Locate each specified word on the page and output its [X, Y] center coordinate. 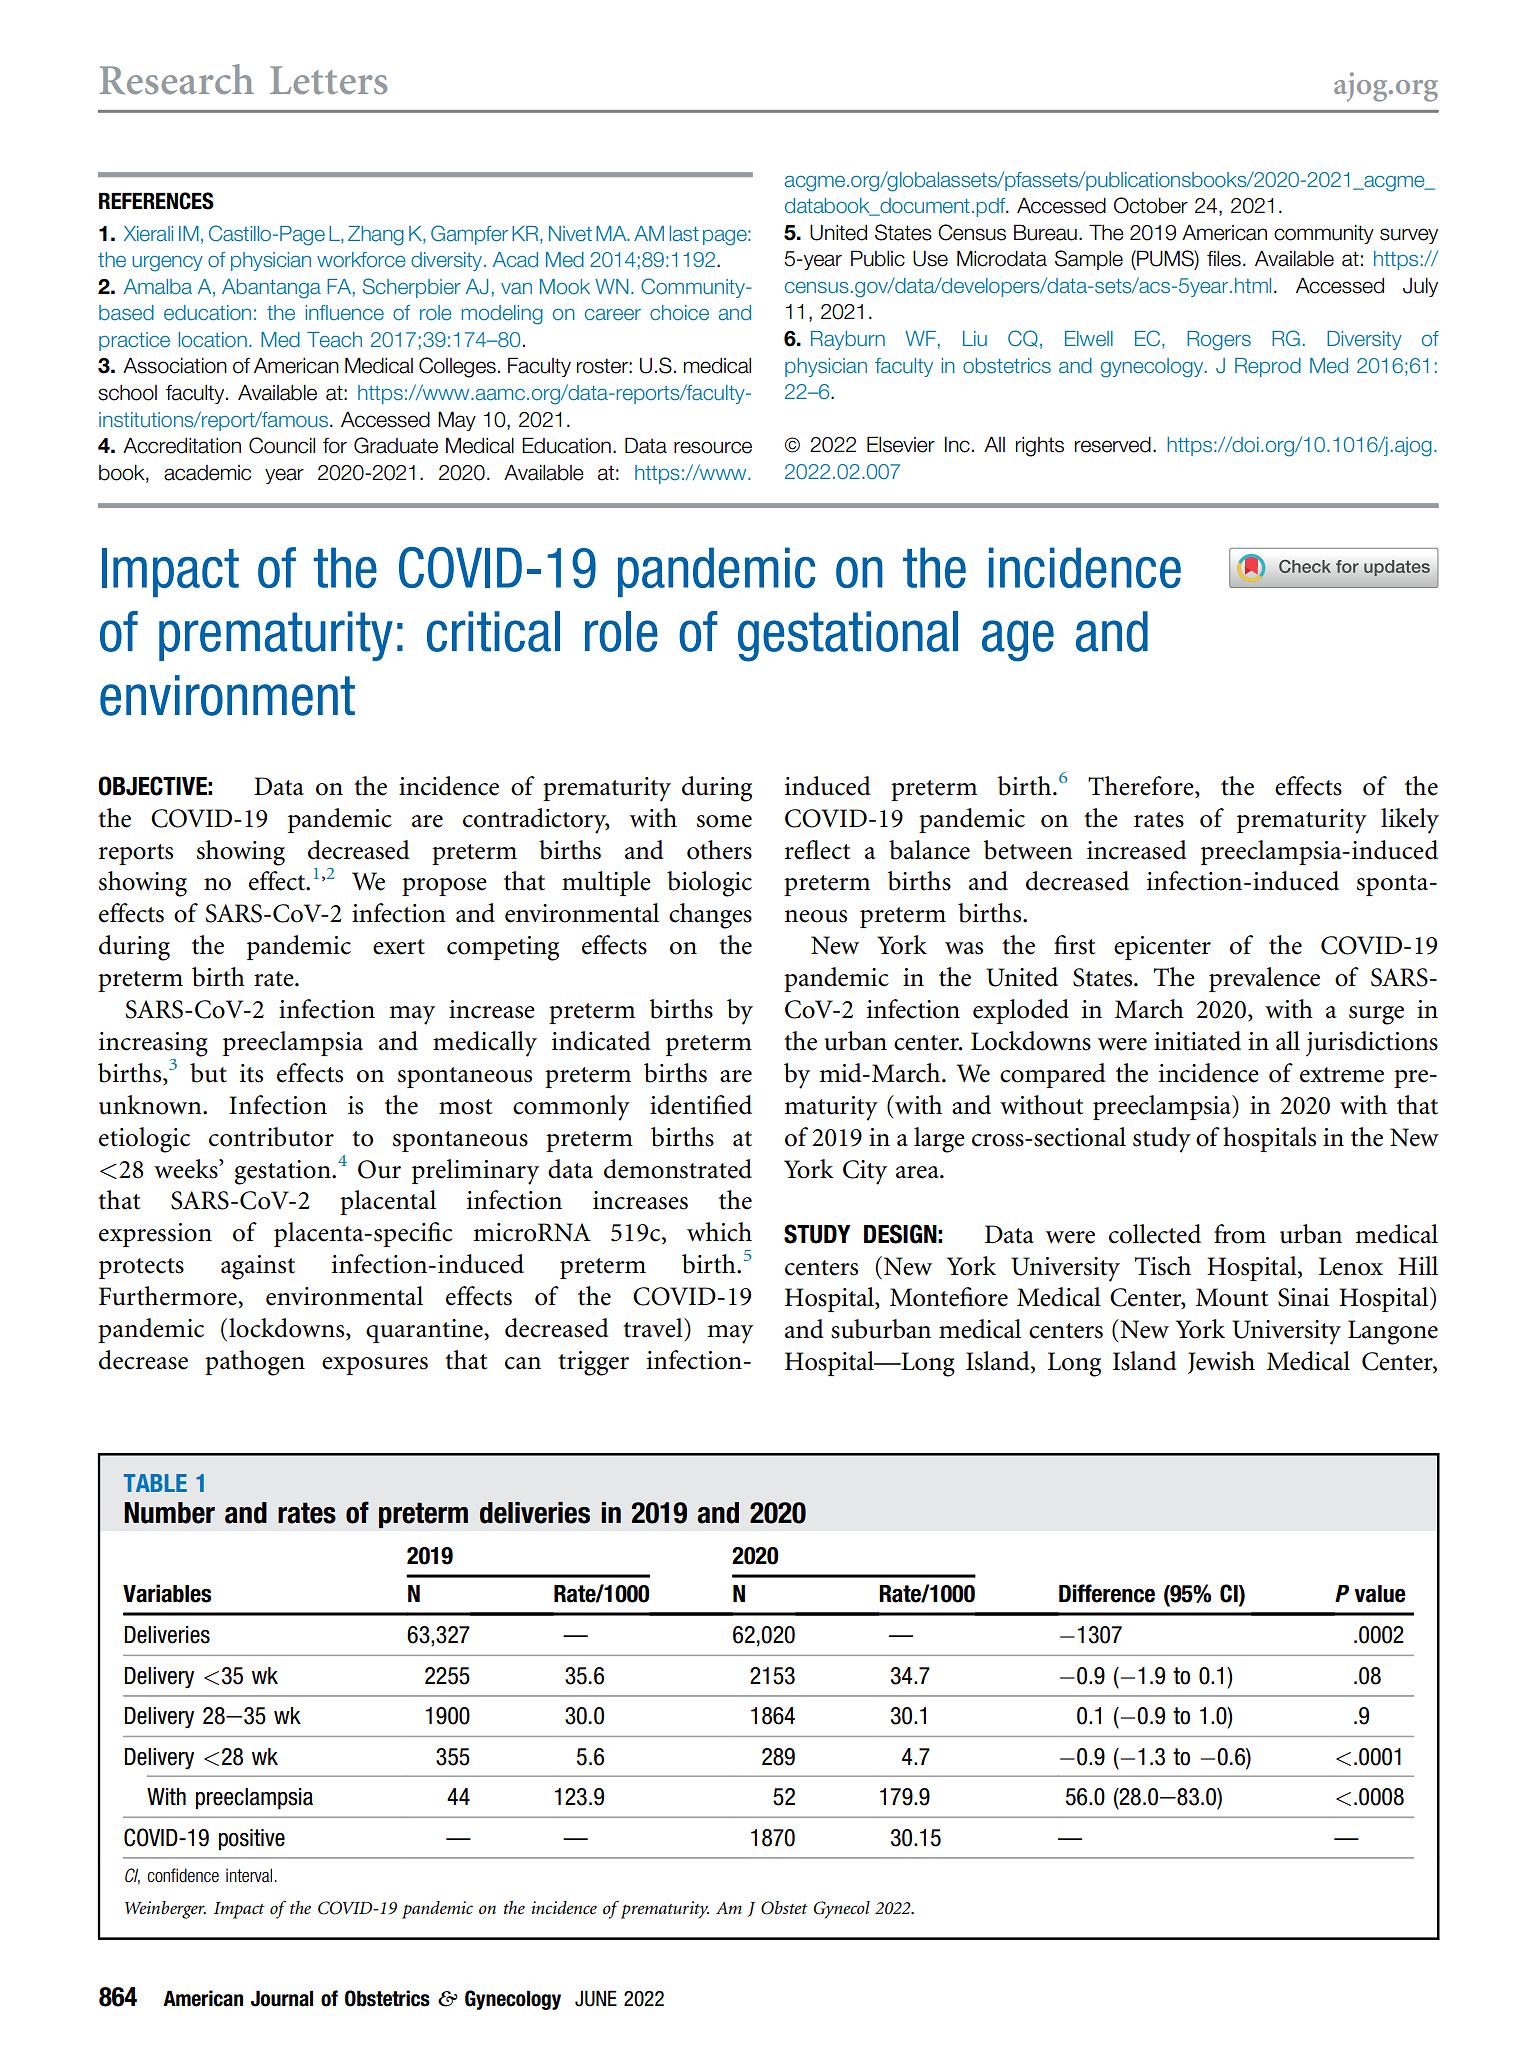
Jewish [1221, 1362]
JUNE [596, 1998]
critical [493, 631]
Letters [328, 80]
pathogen [255, 1363]
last [684, 234]
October [1151, 205]
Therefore [1142, 786]
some [724, 821]
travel [654, 1328]
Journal [282, 1998]
